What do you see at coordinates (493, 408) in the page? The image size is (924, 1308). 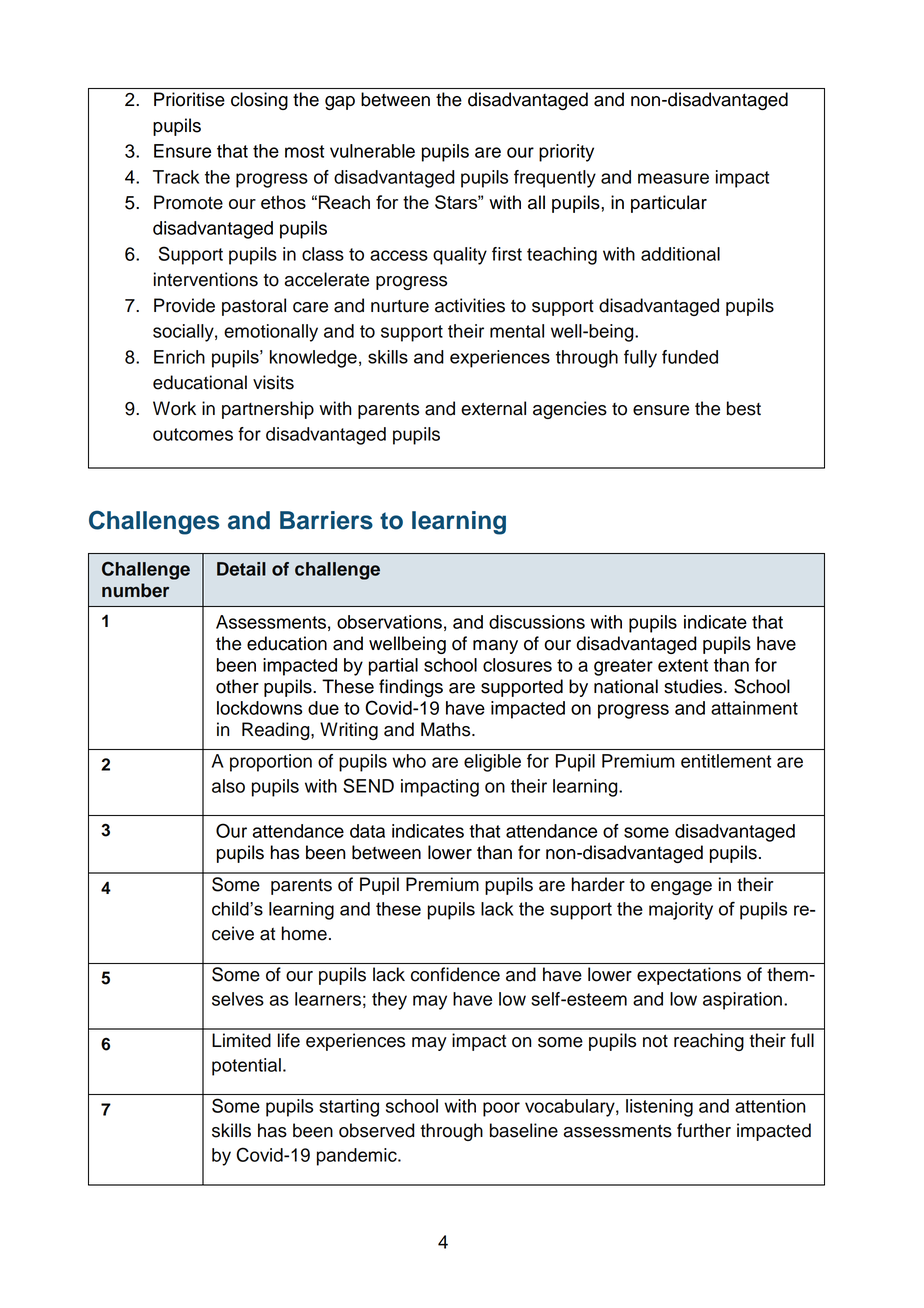 I see `external` at bounding box center [493, 408].
